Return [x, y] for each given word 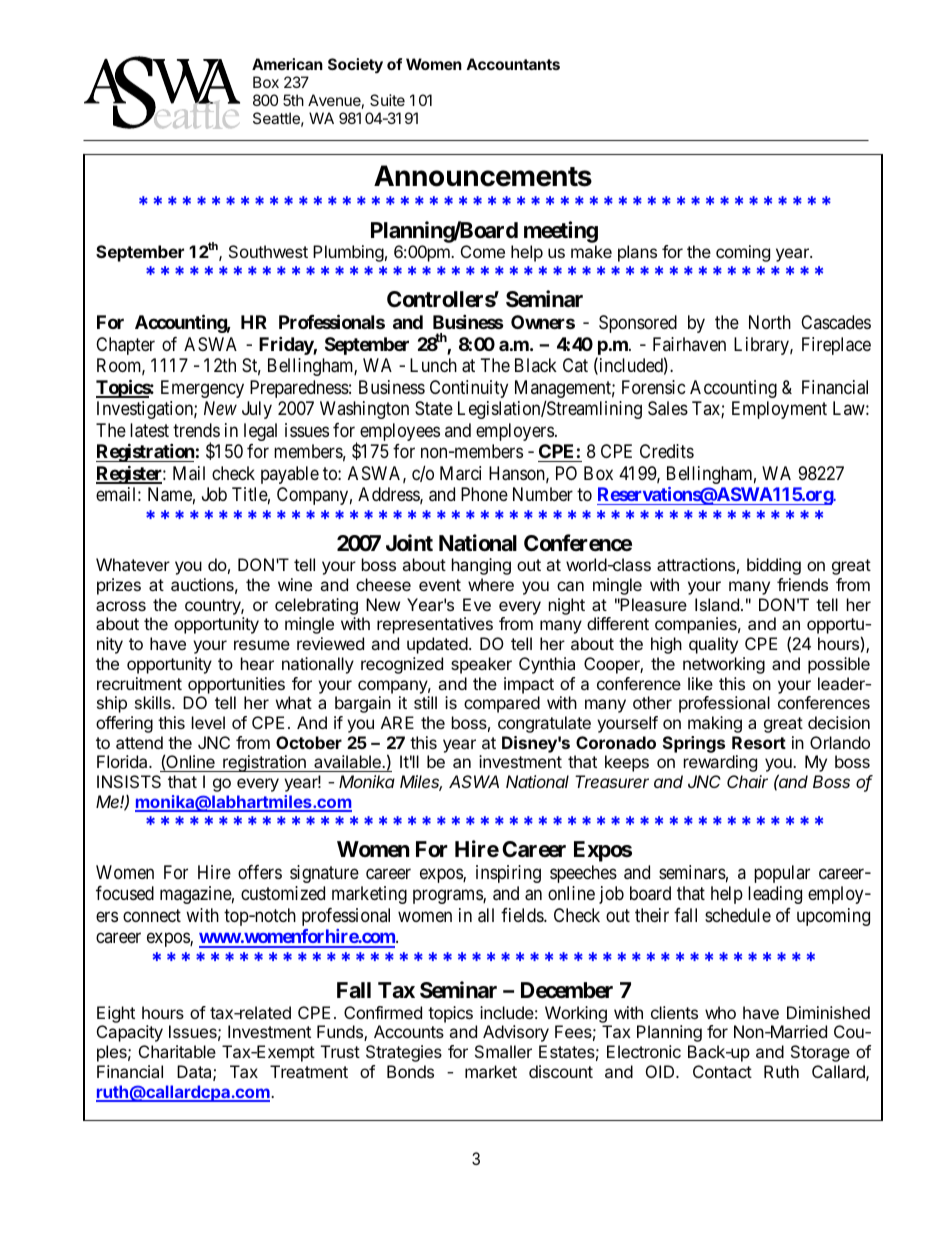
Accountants [513, 64]
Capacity [130, 1033]
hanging [481, 566]
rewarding [720, 763]
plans [637, 253]
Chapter [125, 346]
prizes [119, 586]
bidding [774, 566]
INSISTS [129, 781]
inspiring [508, 874]
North [770, 322]
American [287, 64]
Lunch [433, 365]
